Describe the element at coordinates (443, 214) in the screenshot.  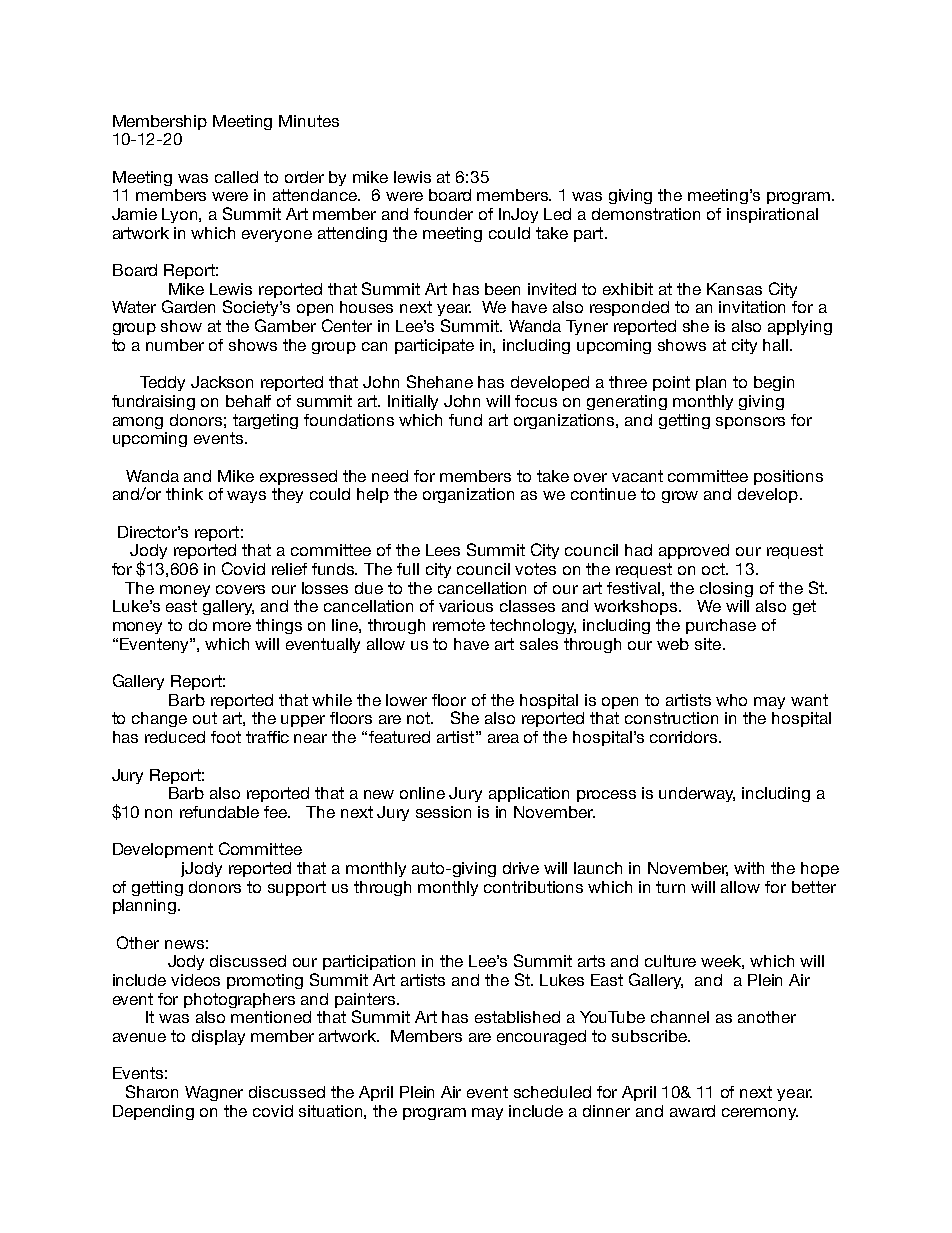
I see `founder` at that location.
